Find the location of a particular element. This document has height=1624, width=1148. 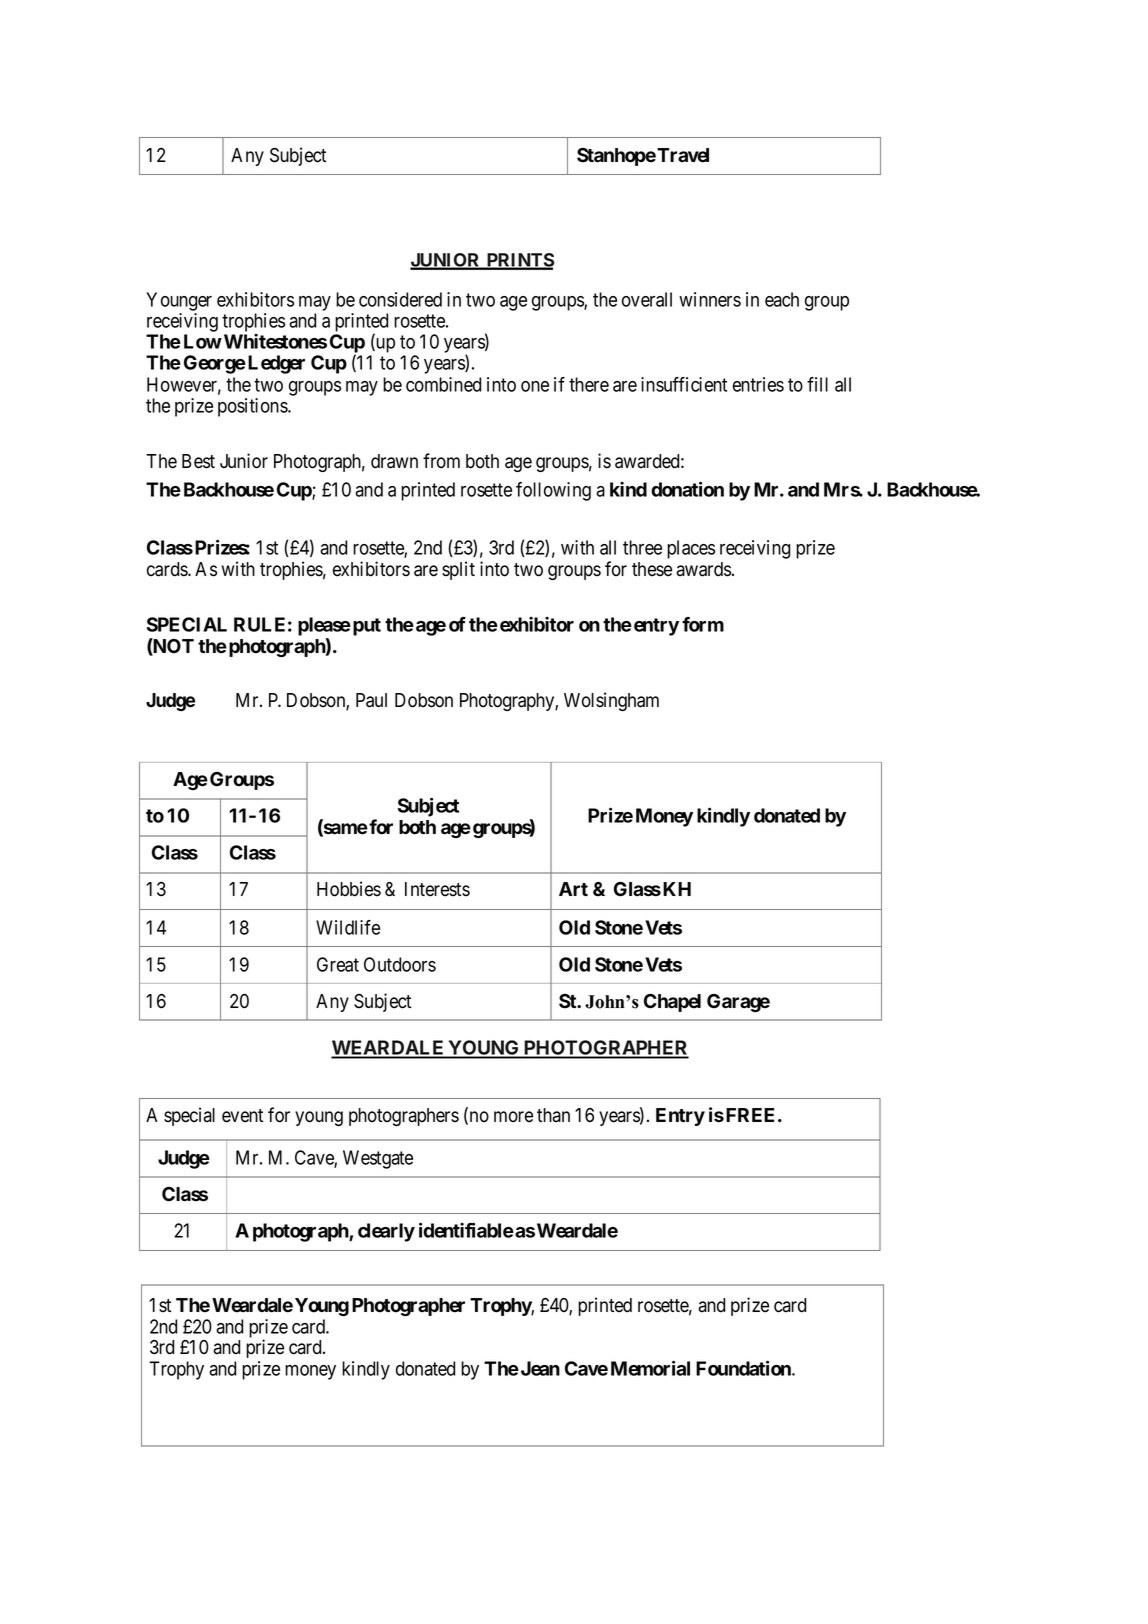

clearly is located at coordinates (386, 1232).
